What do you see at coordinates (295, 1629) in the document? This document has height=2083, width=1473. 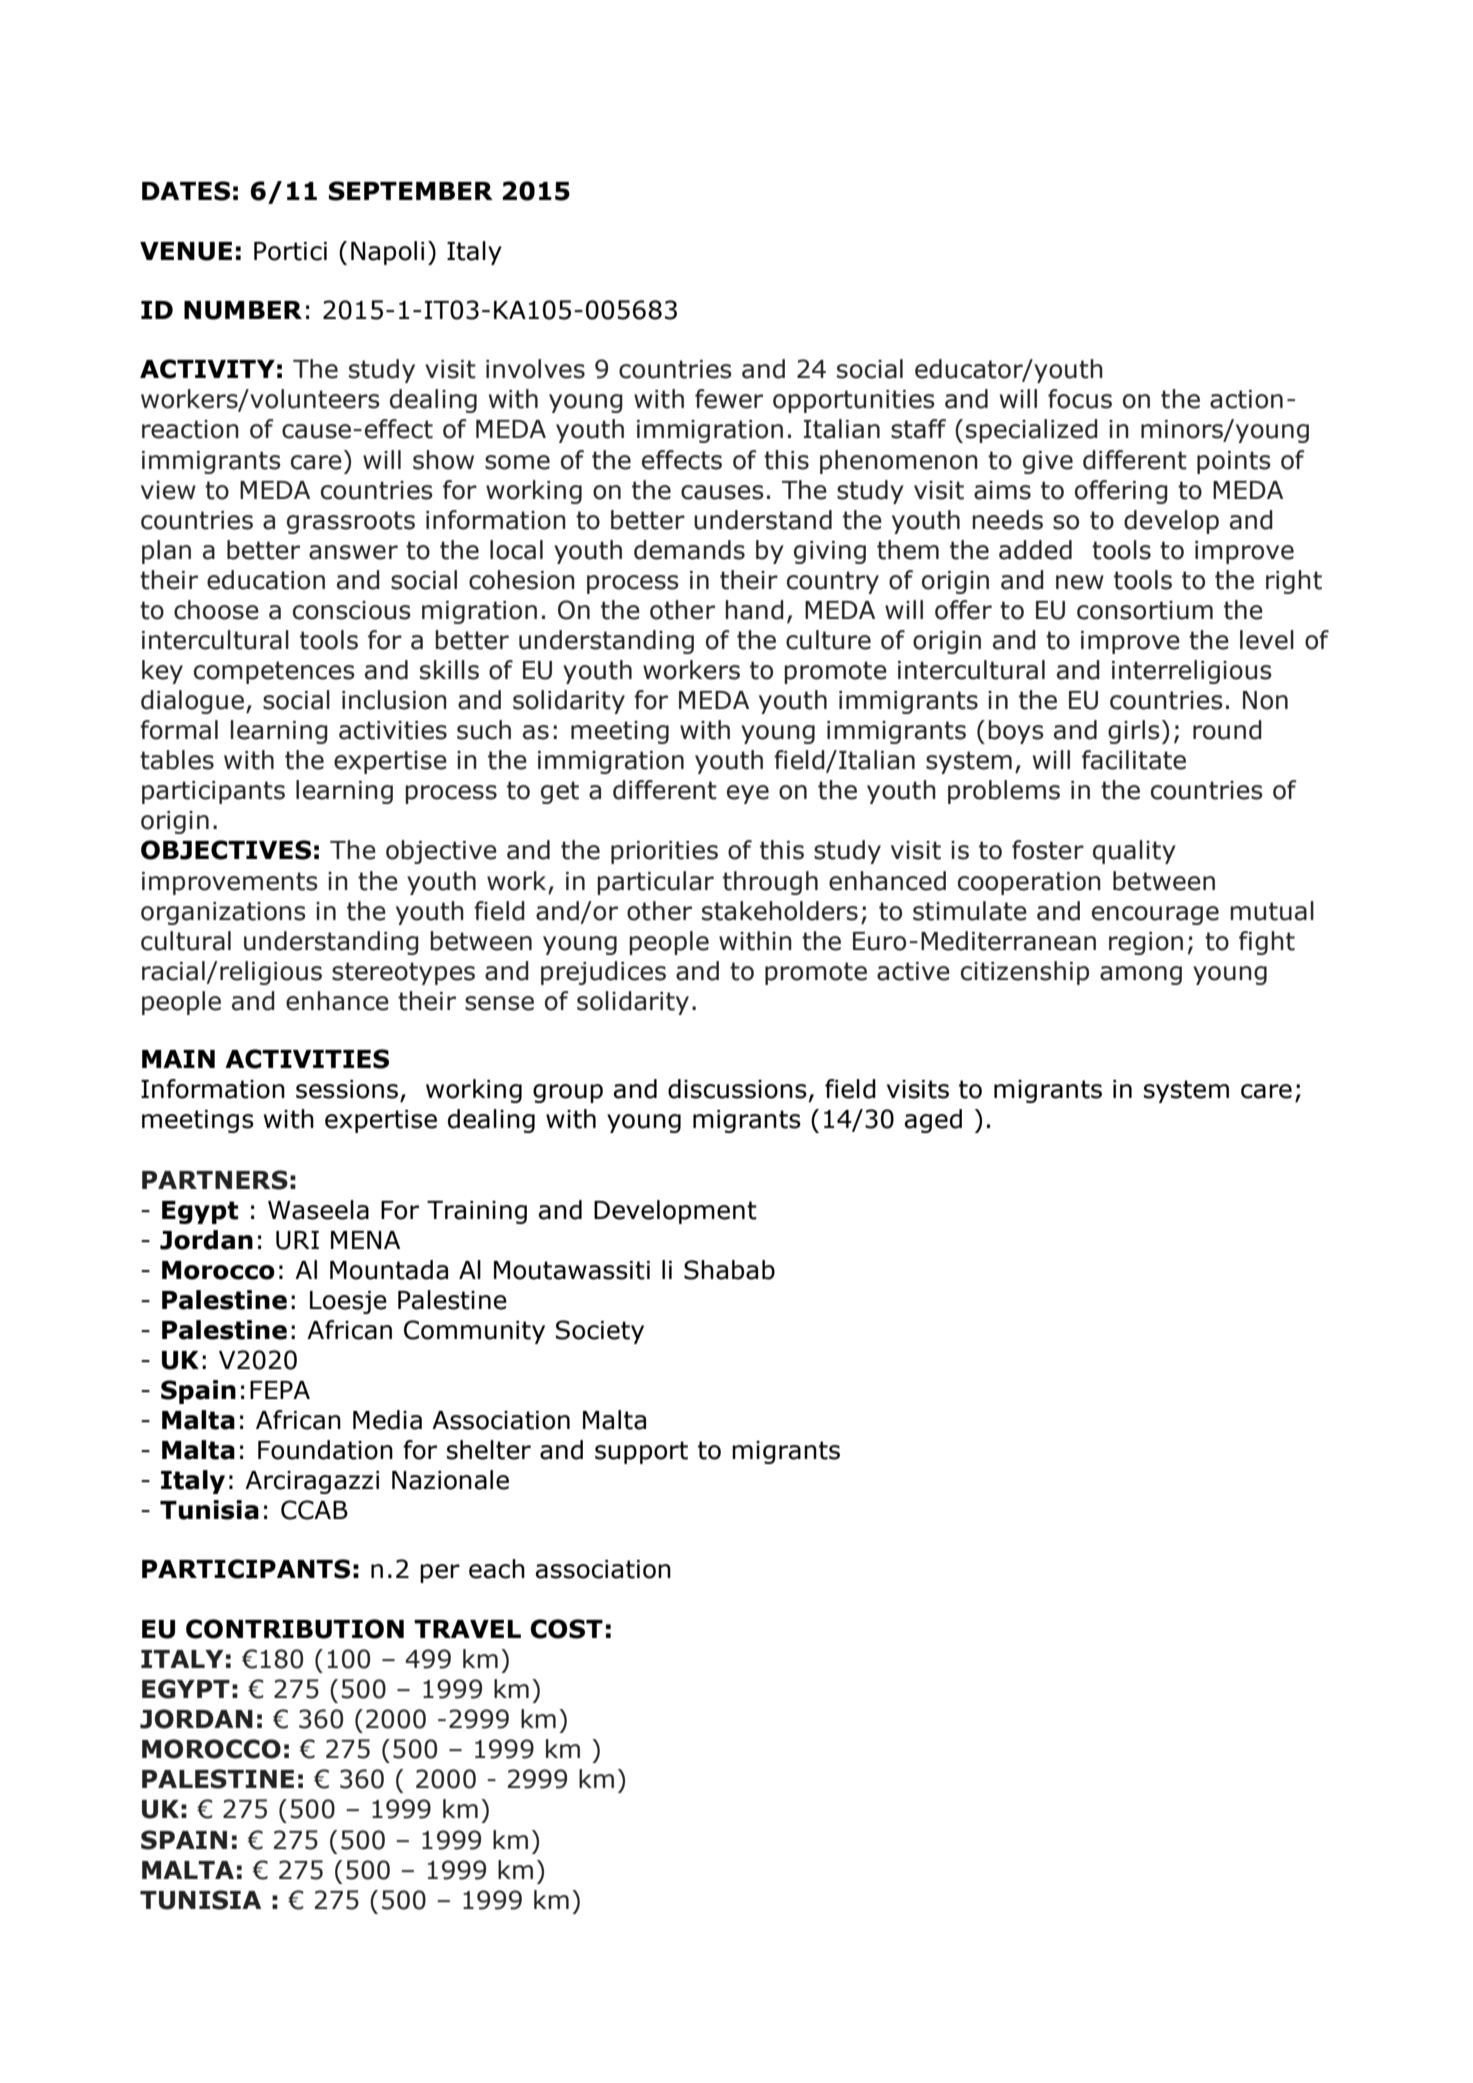 I see `CONTRIBUTION` at bounding box center [295, 1629].
